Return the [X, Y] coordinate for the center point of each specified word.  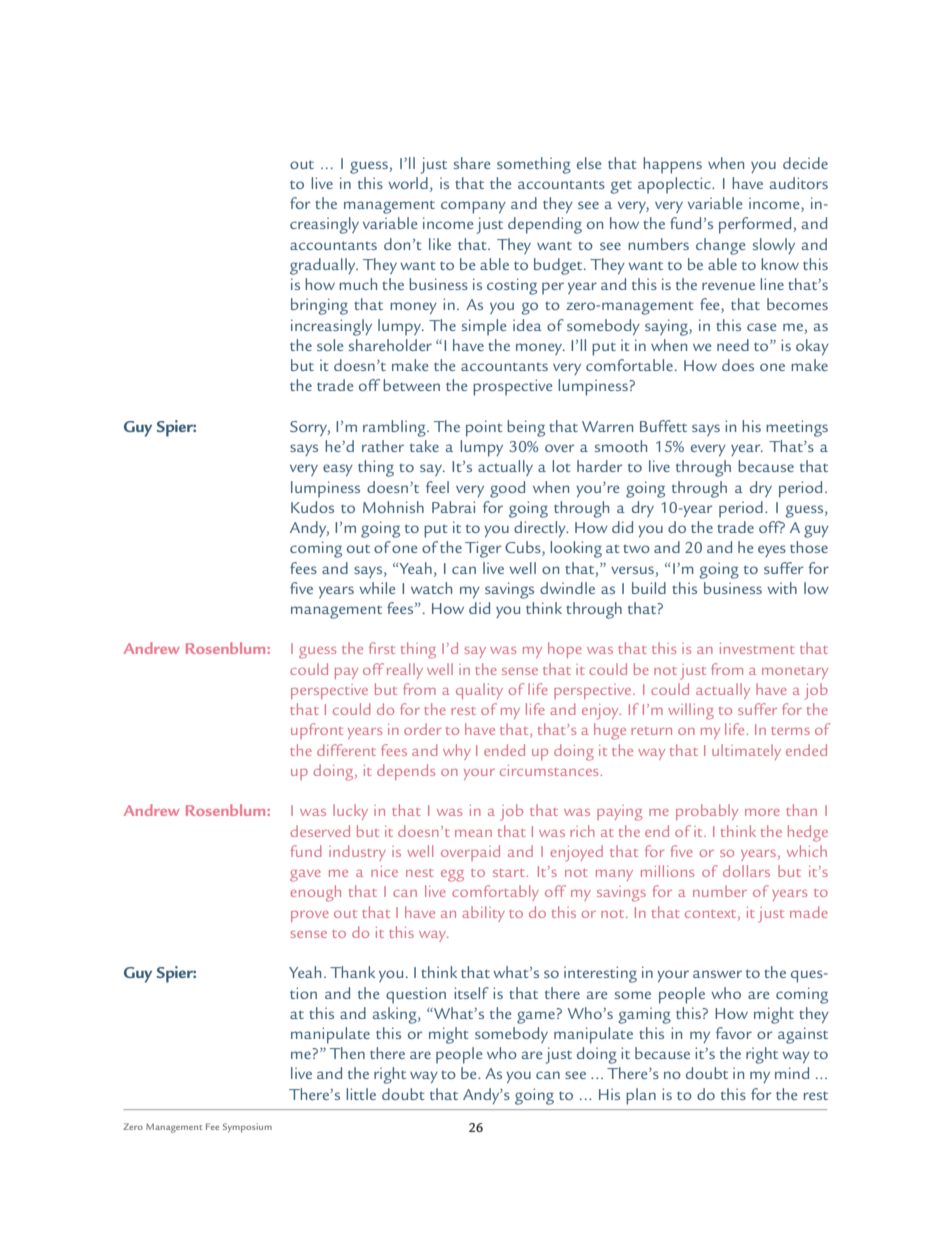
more [762, 812]
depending [545, 225]
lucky [350, 812]
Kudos [312, 507]
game [536, 1017]
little [361, 1094]
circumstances [550, 770]
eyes [772, 551]
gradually [324, 266]
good [507, 489]
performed [756, 225]
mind [792, 1073]
